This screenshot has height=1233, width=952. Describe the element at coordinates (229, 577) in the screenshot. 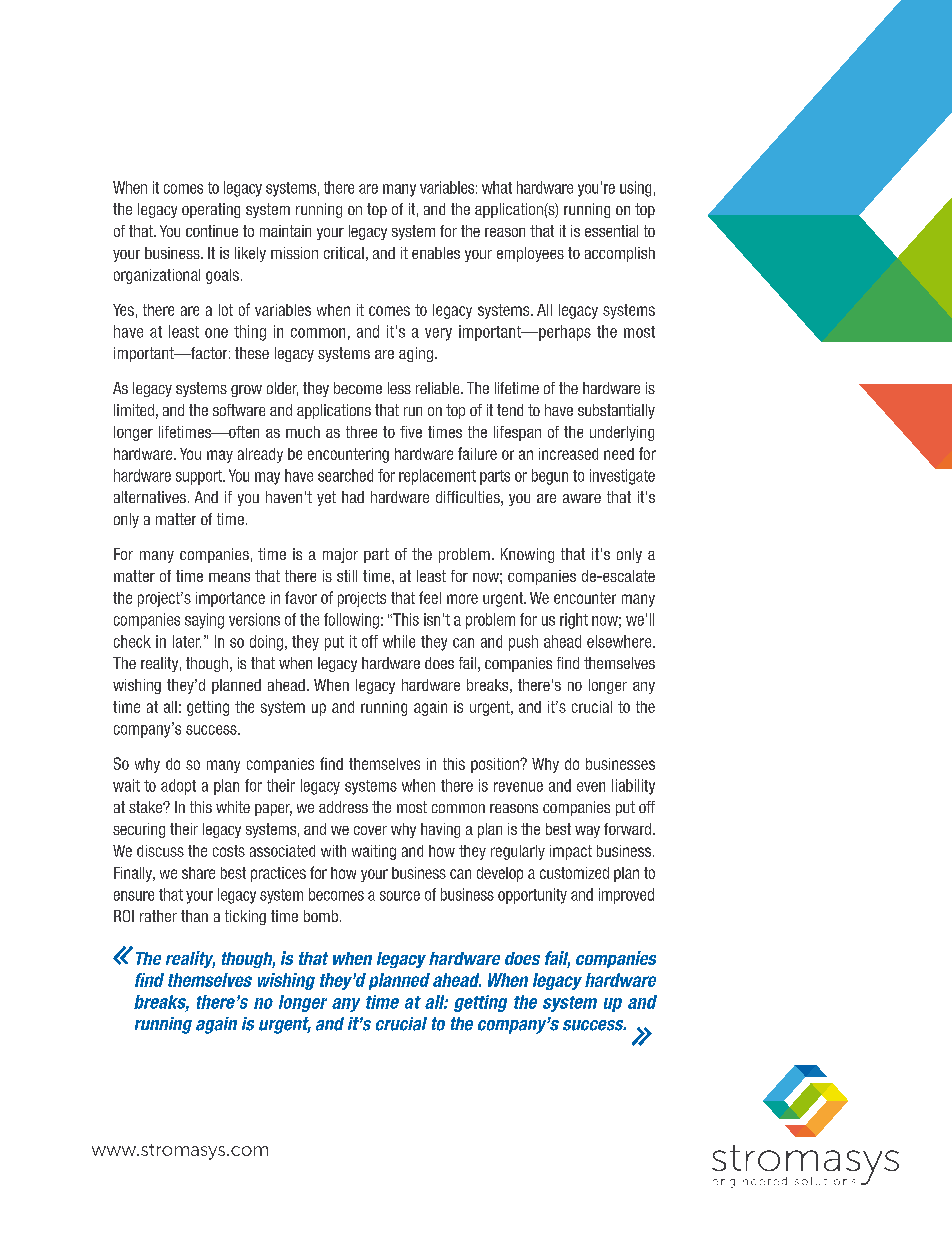

I see `means` at that location.
